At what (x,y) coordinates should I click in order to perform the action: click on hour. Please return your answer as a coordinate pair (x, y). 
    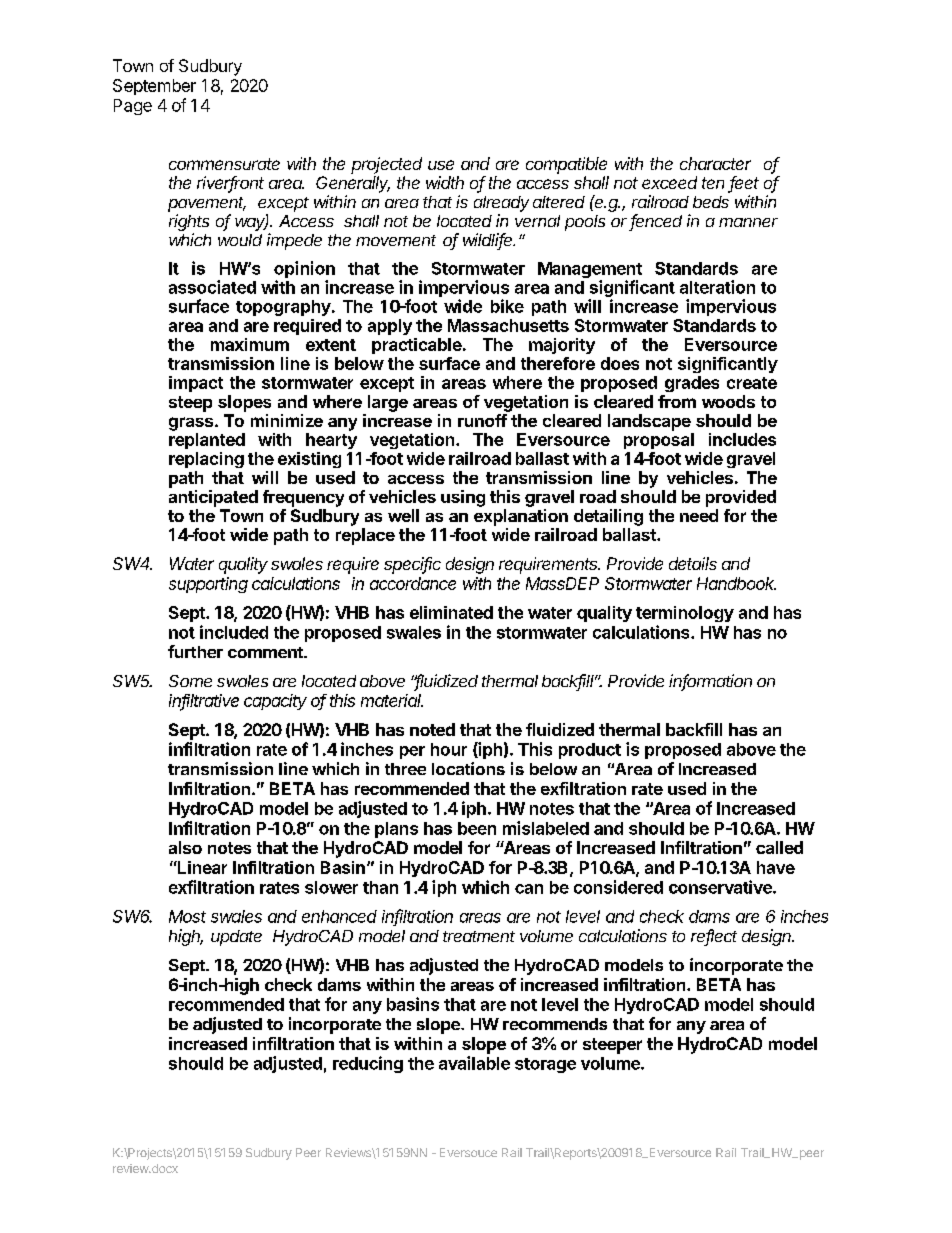
    Looking at the image, I should click on (449, 749).
